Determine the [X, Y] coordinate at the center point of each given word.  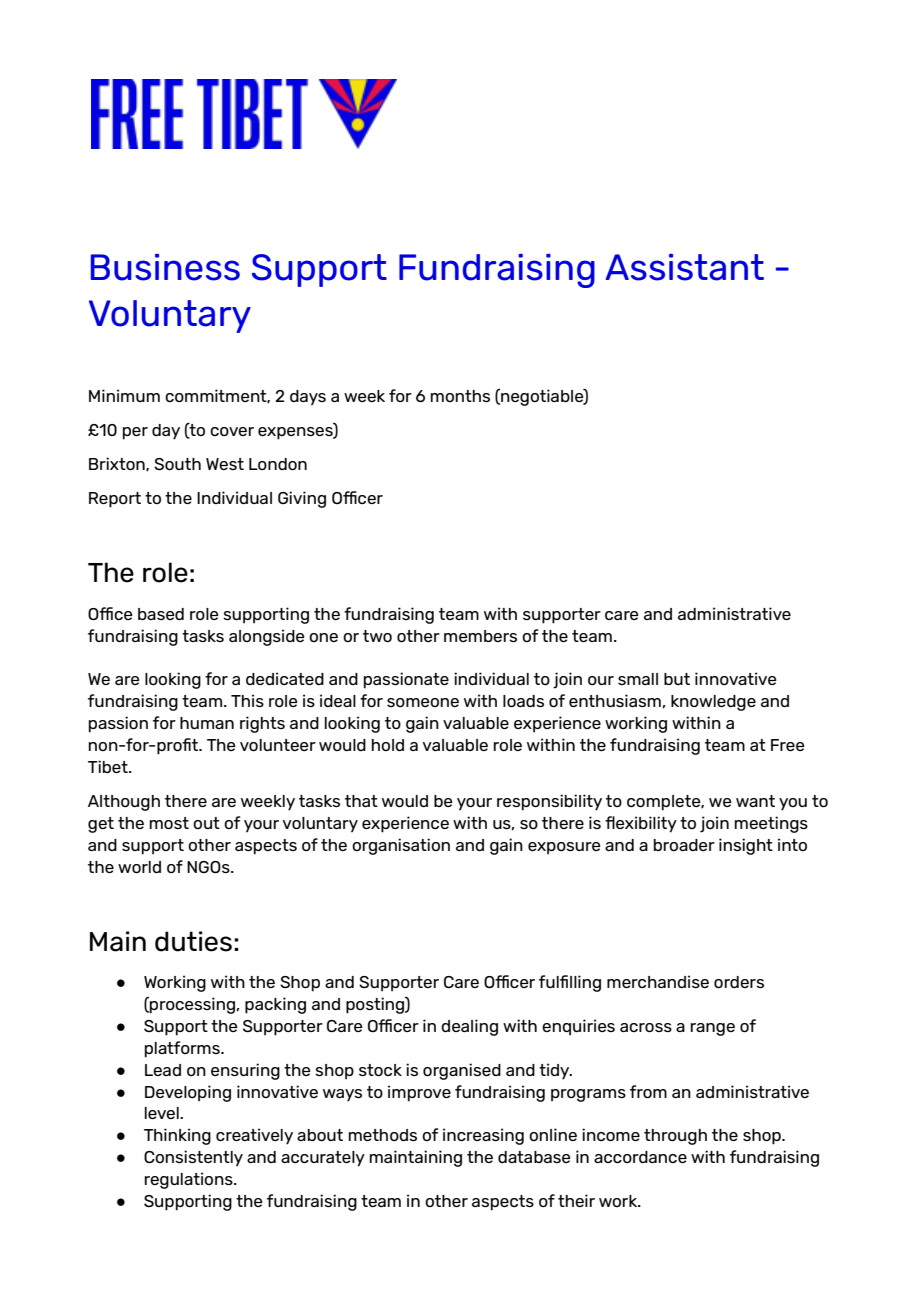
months [460, 396]
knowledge [713, 703]
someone [423, 702]
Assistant [685, 267]
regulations [189, 1180]
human [207, 723]
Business [165, 267]
